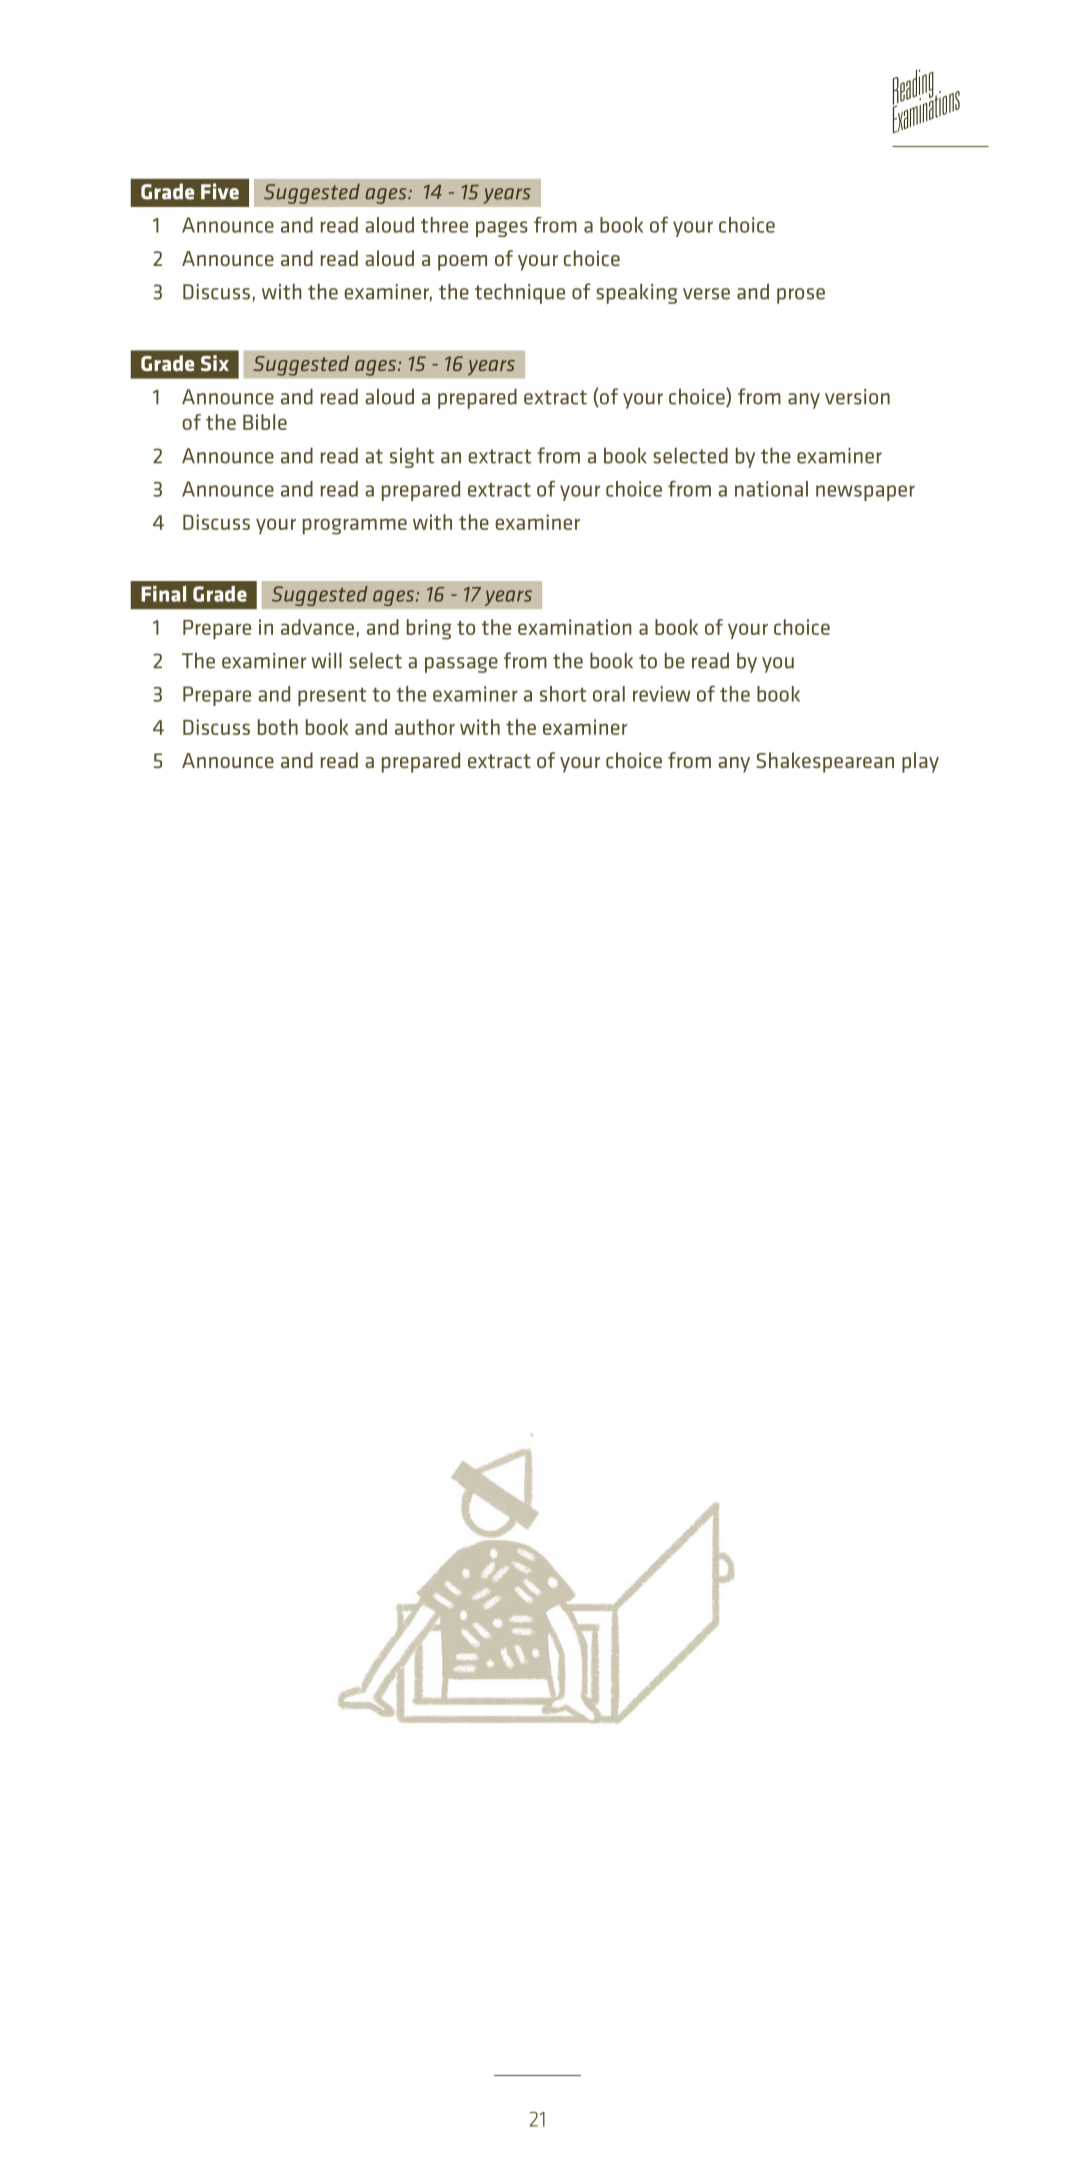  I want to click on three, so click(444, 225).
